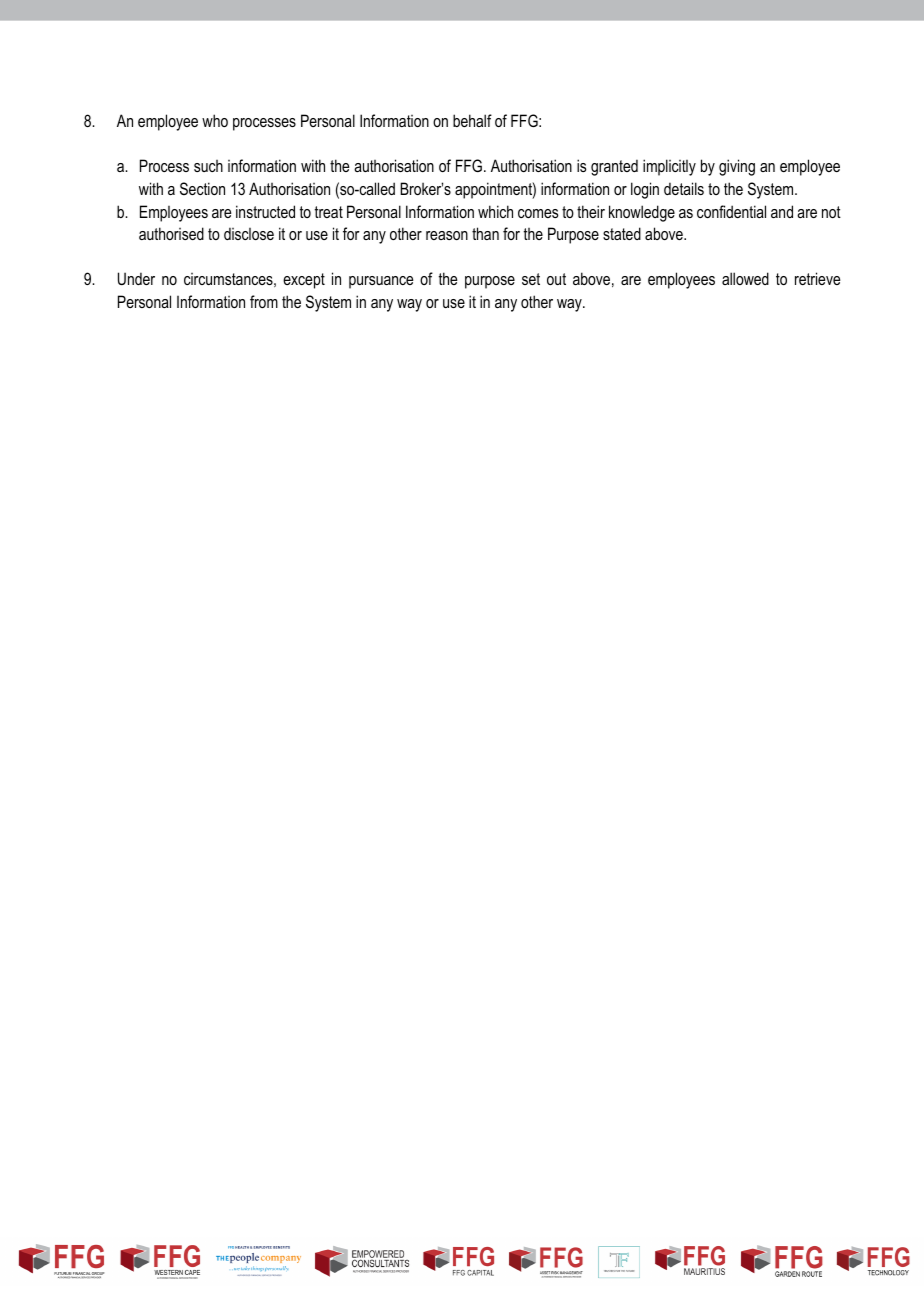 Image resolution: width=924 pixels, height=1308 pixels. What do you see at coordinates (737, 167) in the screenshot?
I see `giving` at bounding box center [737, 167].
